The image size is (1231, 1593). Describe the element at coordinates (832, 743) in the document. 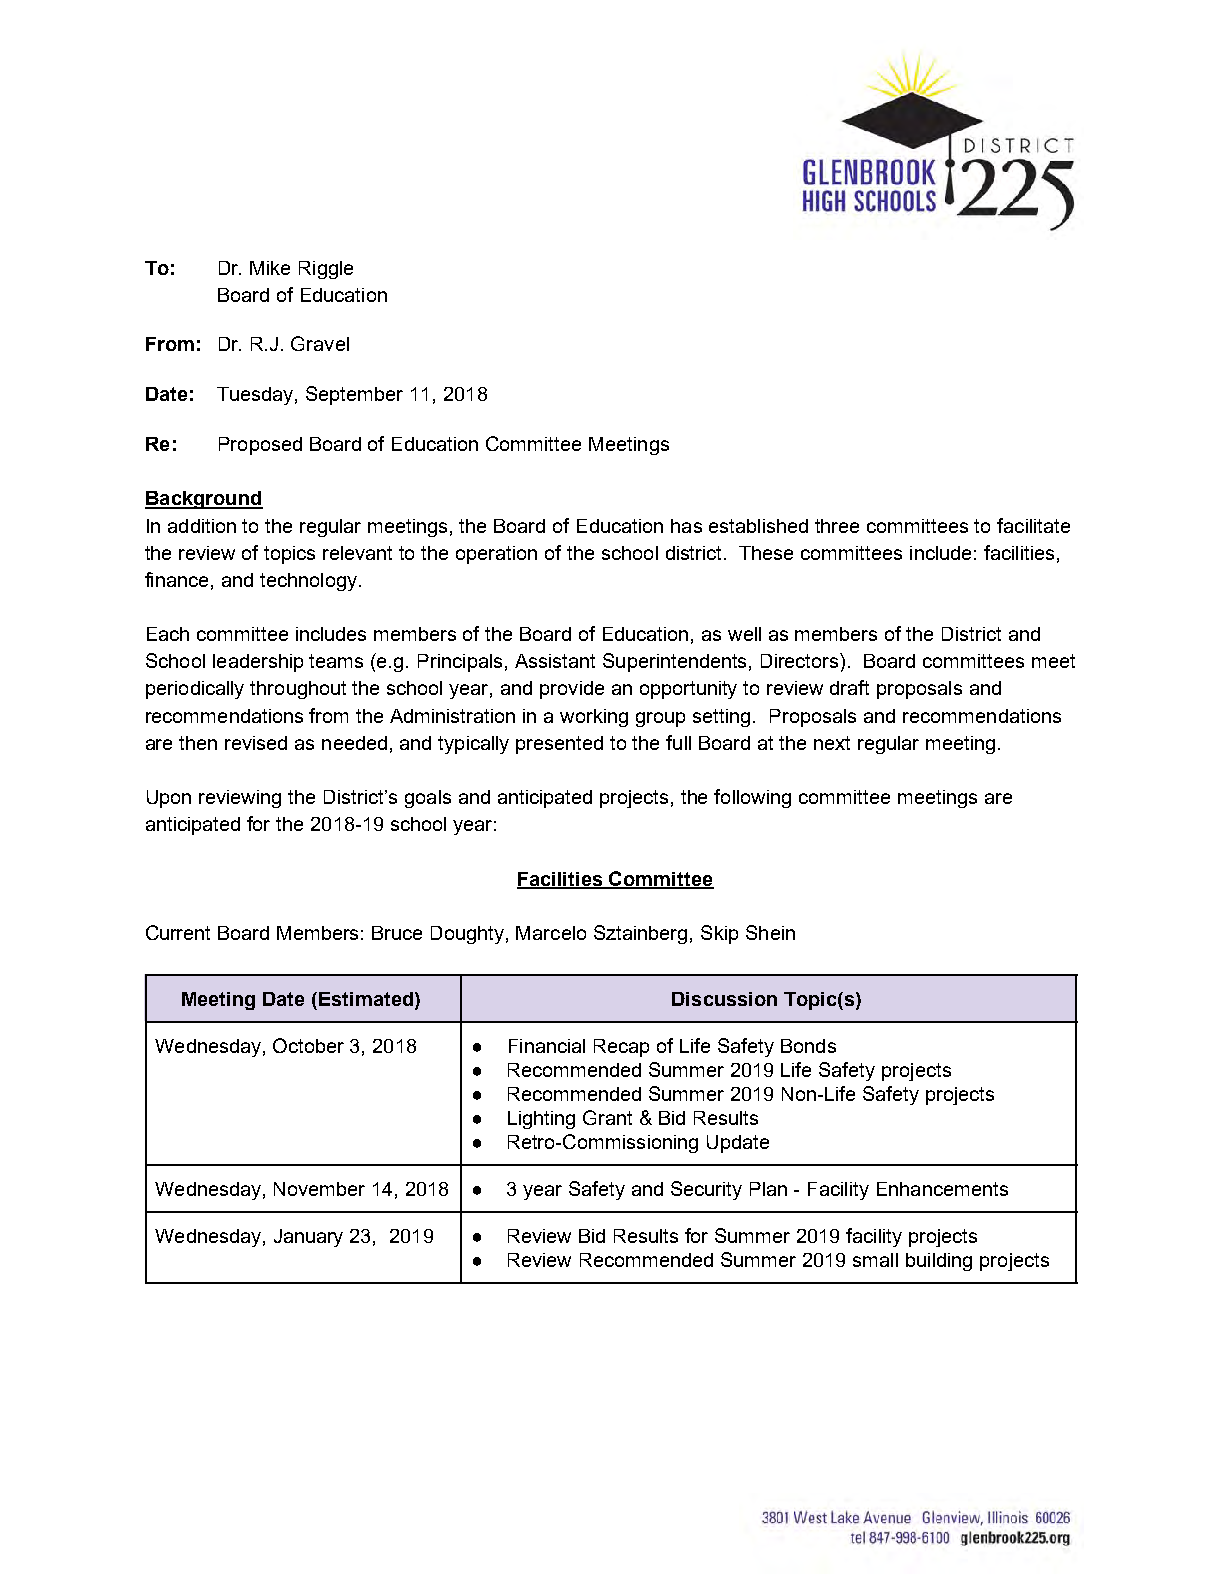

I see `next` at that location.
